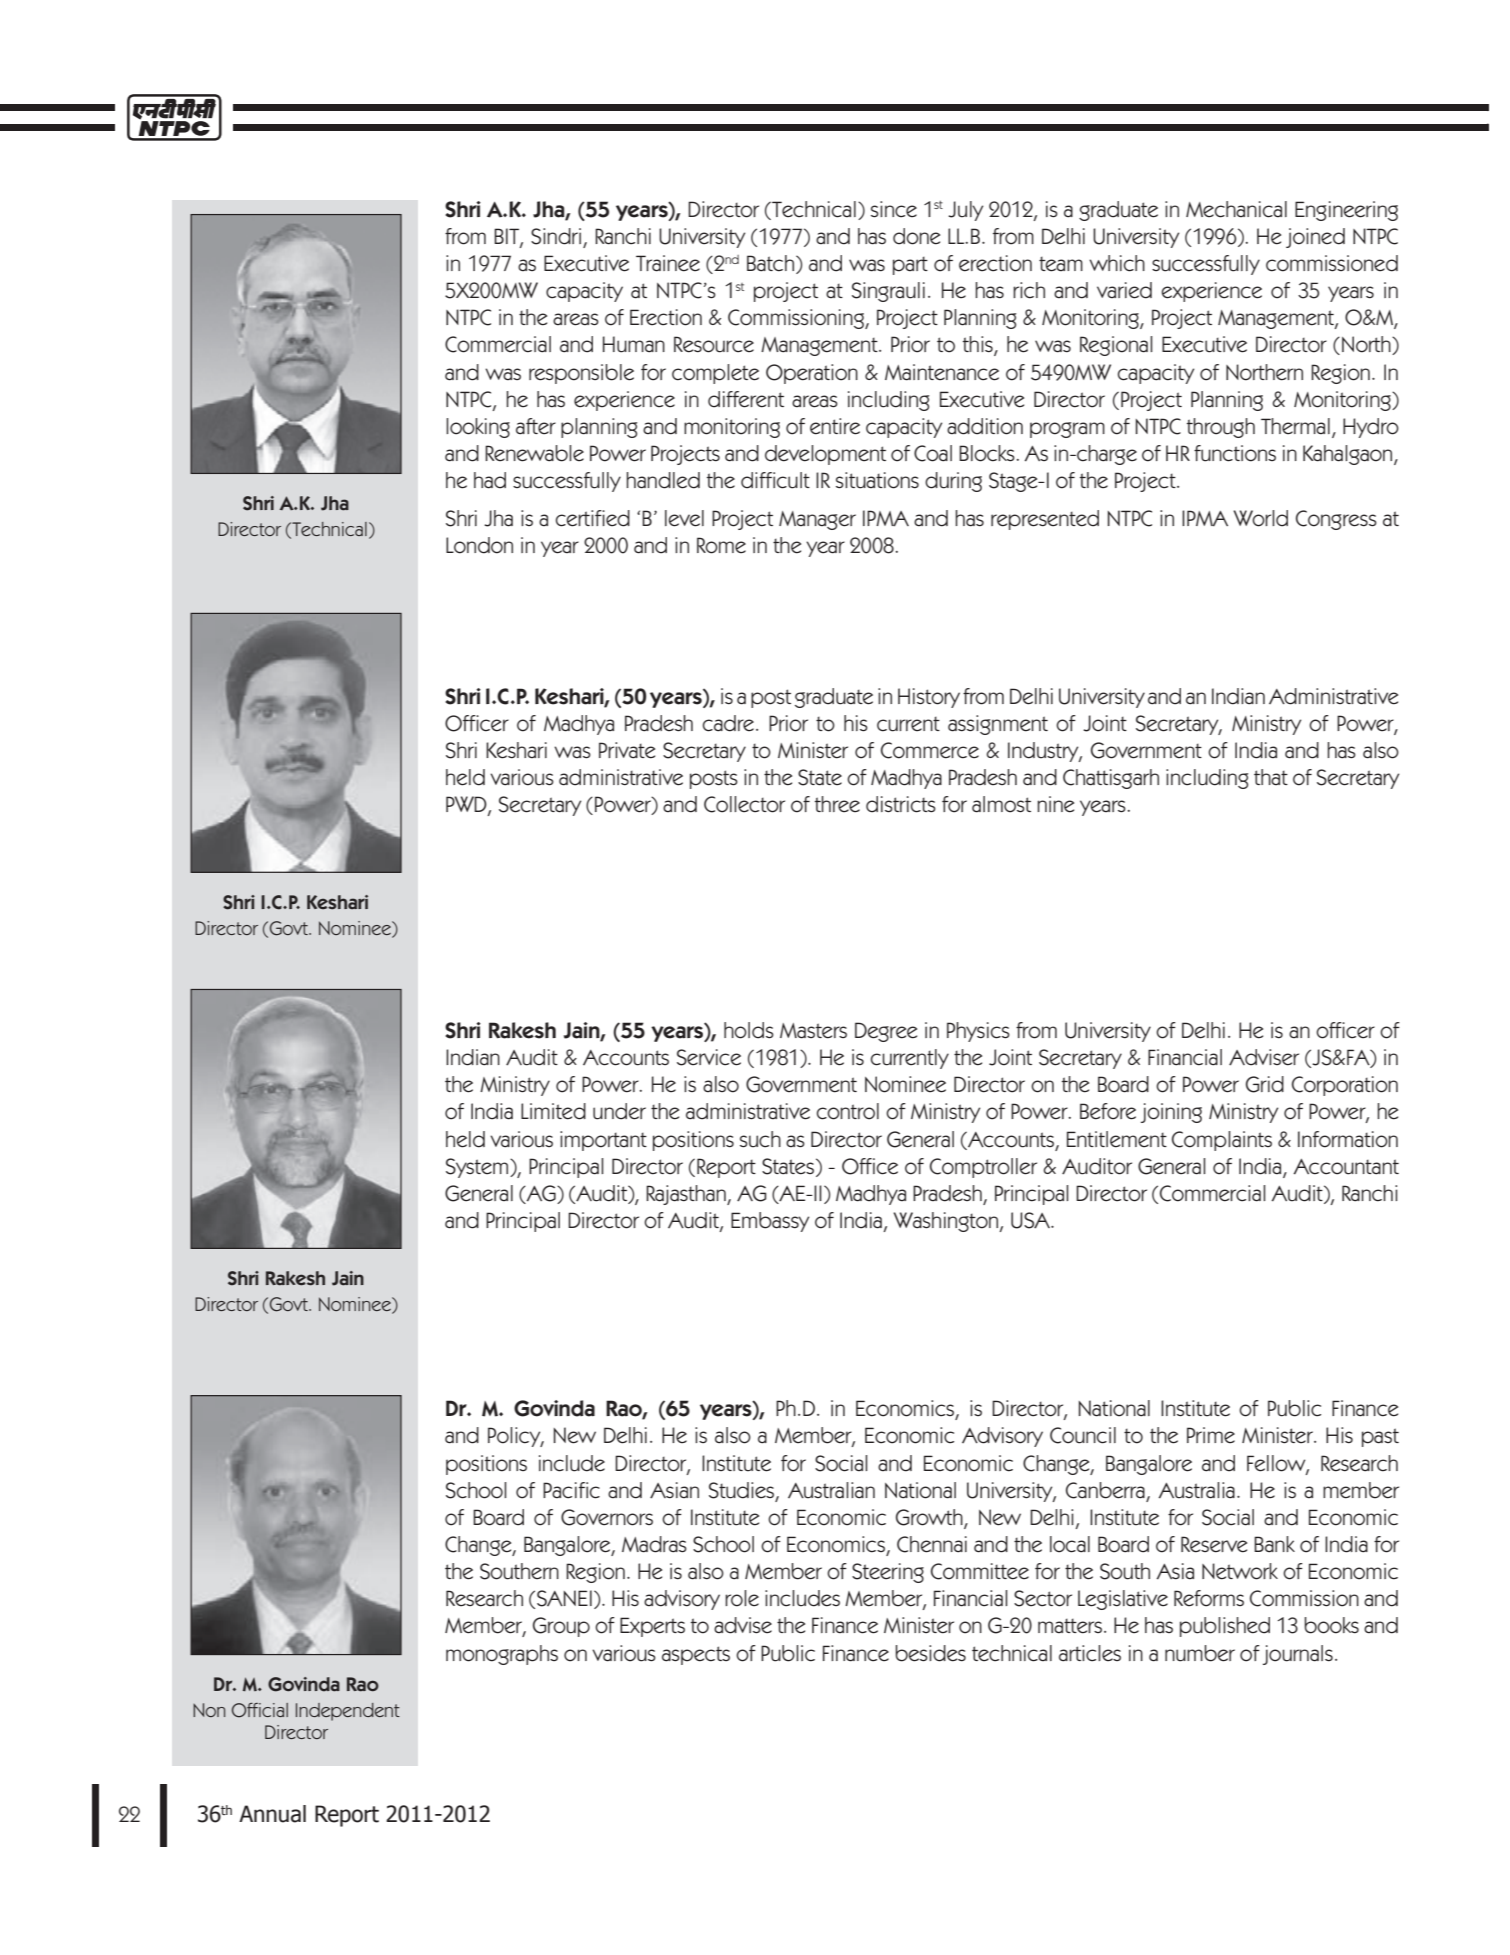 The image size is (1510, 1955). Describe the element at coordinates (348, 1712) in the screenshot. I see `Independent` at that location.
